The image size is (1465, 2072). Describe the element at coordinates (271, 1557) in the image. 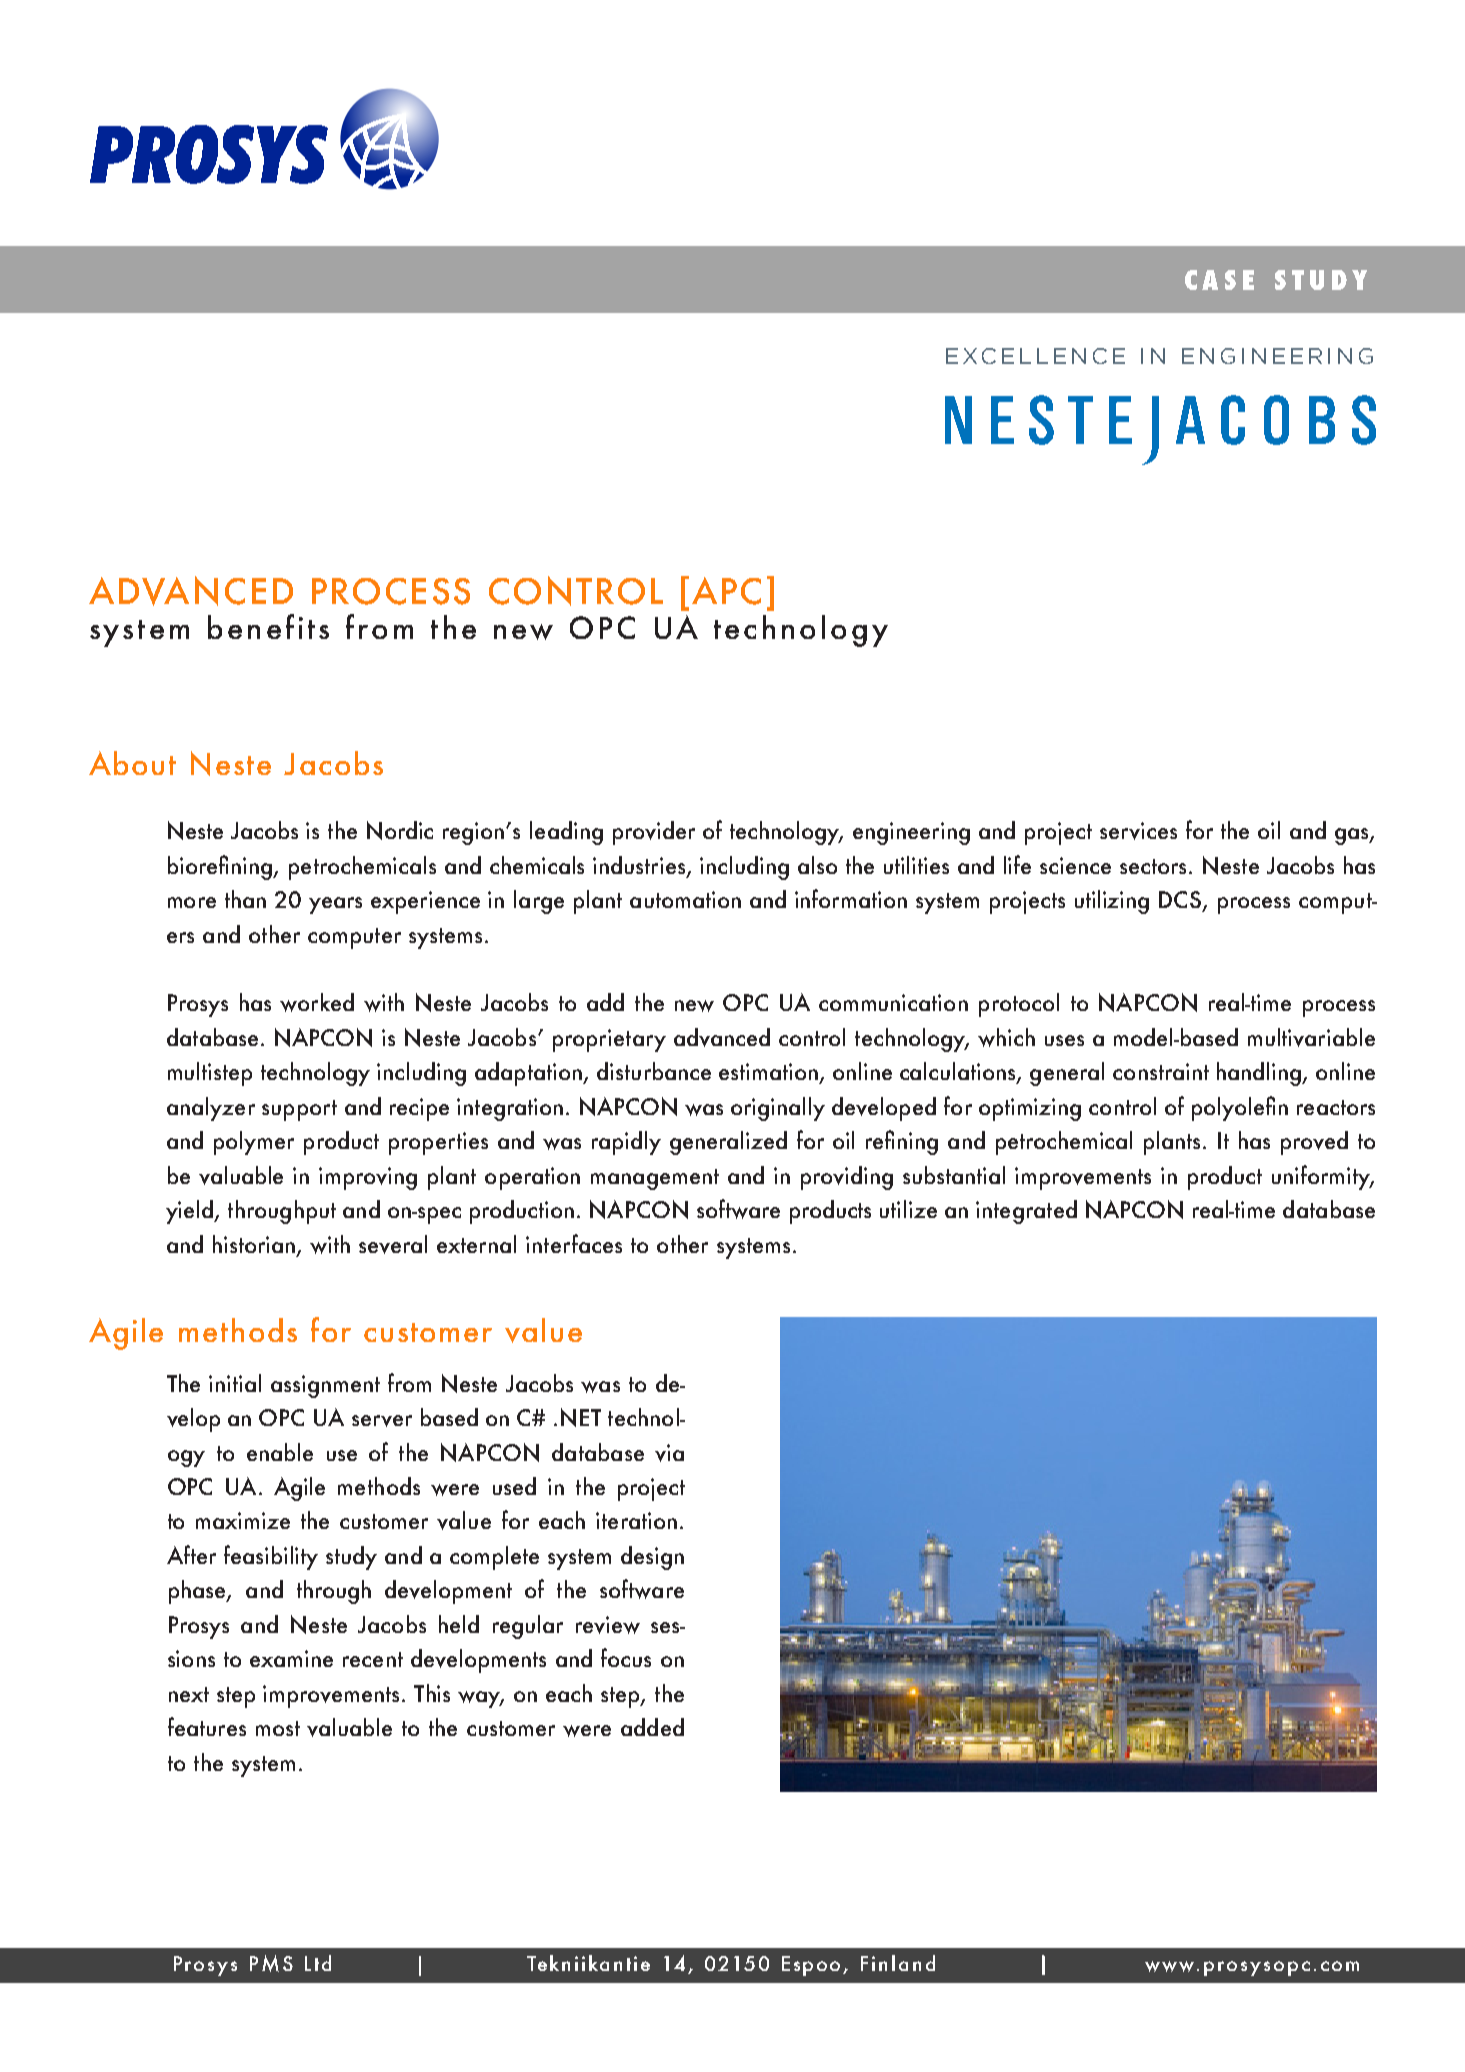

I see `feasibility` at that location.
